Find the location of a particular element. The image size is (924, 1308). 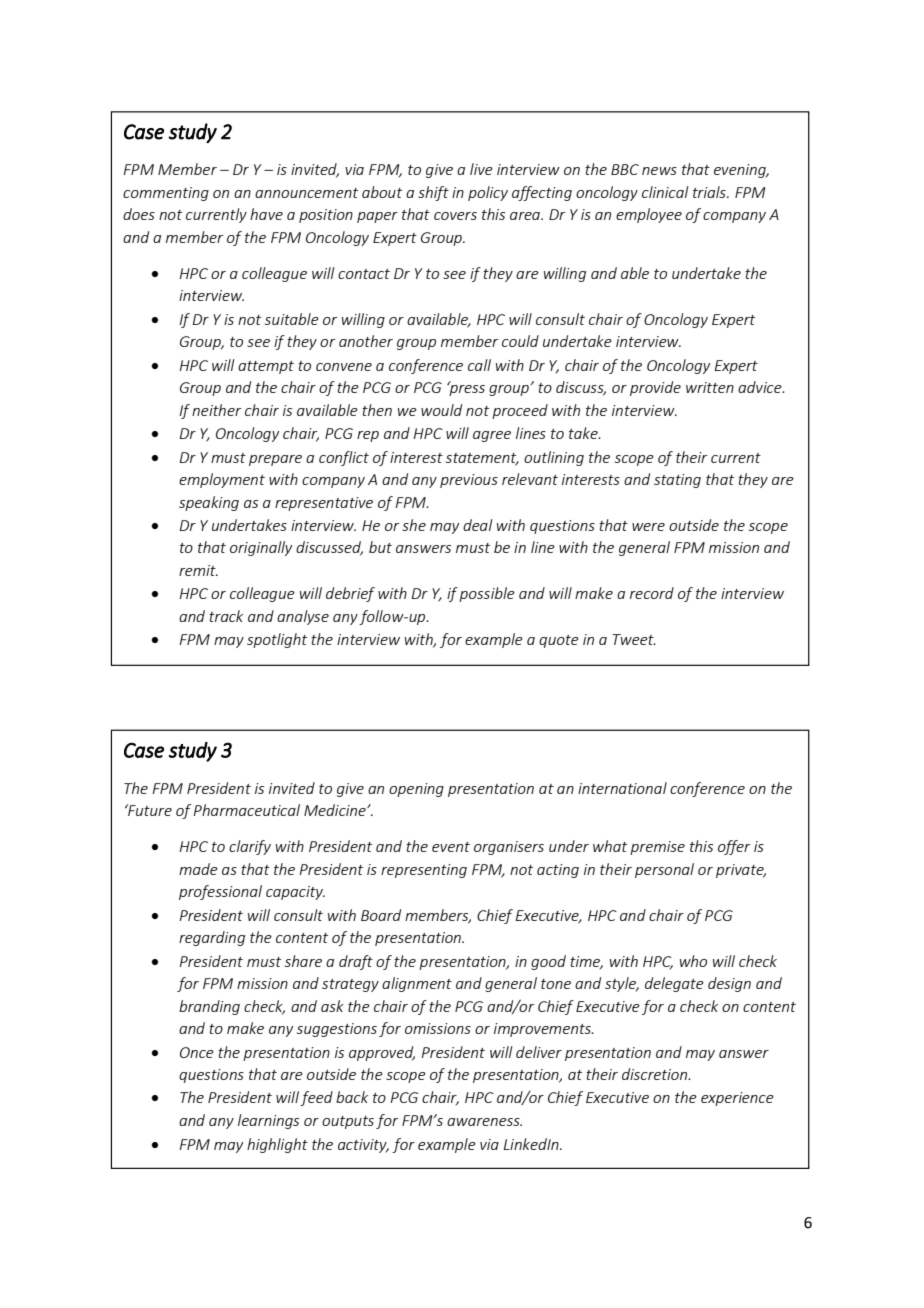

awareness is located at coordinates (484, 1122).
